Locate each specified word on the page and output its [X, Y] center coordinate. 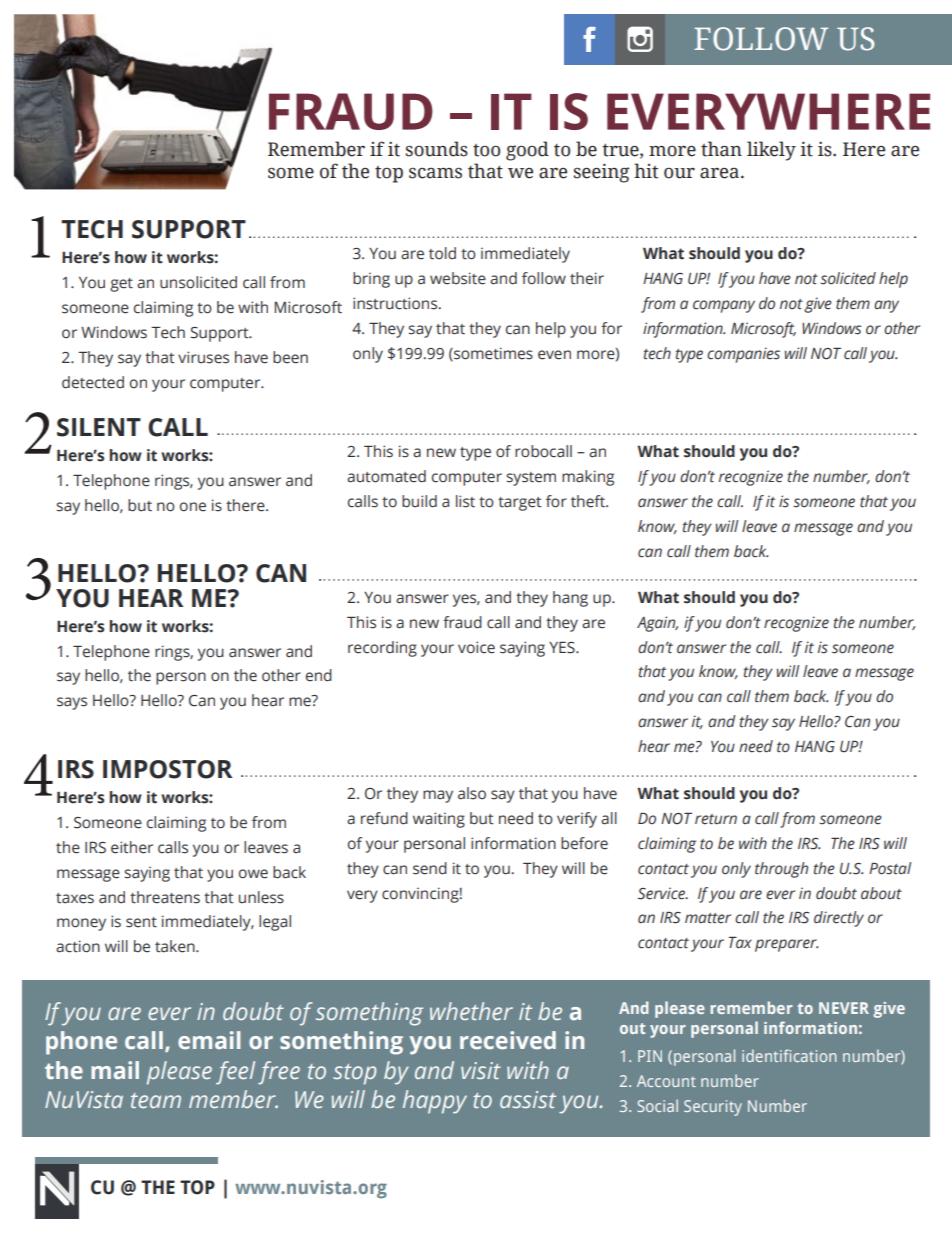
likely [771, 151]
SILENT [99, 427]
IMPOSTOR [167, 769]
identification [789, 1055]
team [156, 1100]
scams [435, 173]
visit [481, 1070]
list [465, 501]
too [486, 150]
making [588, 478]
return [716, 819]
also [472, 793]
